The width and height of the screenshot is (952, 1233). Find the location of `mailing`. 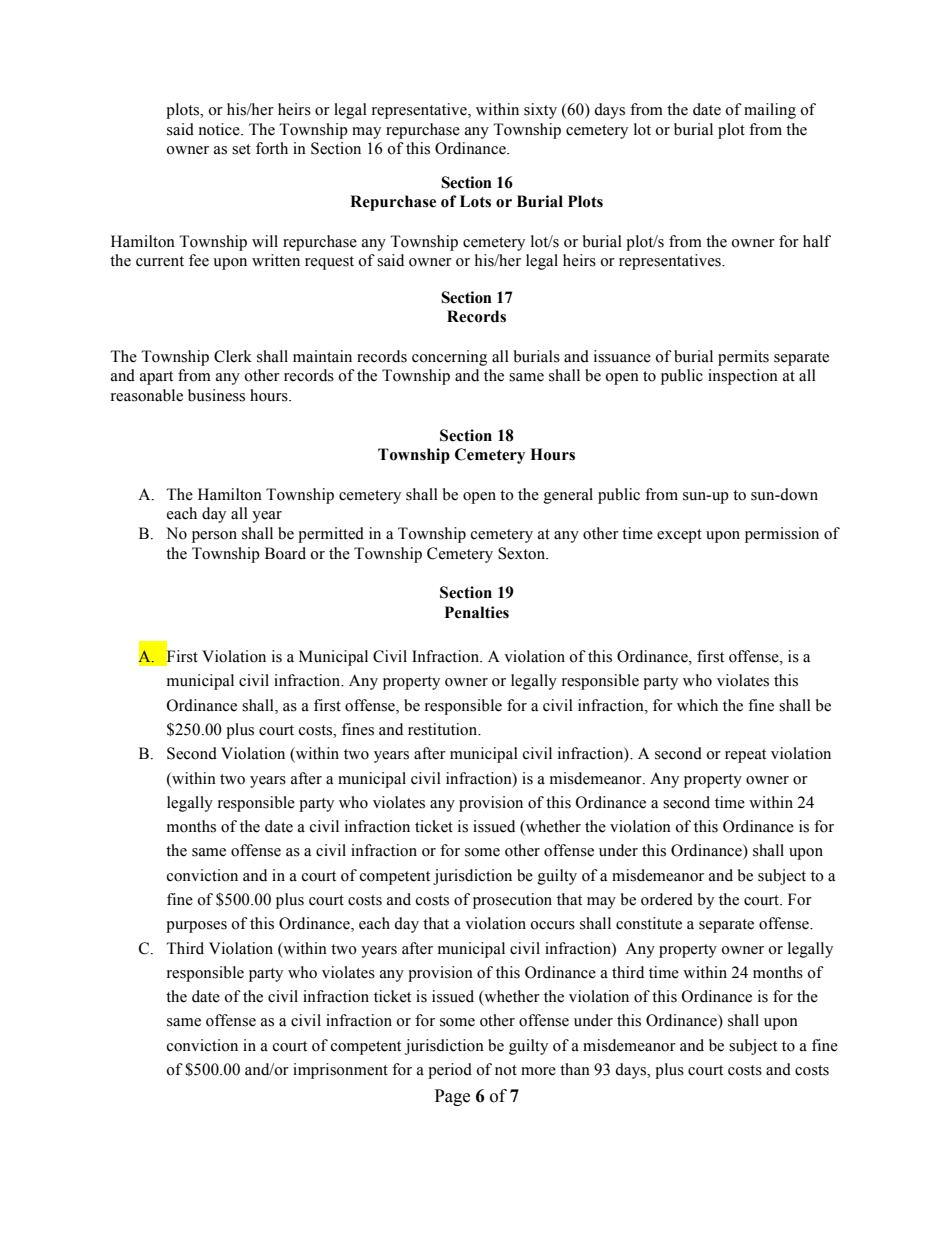

mailing is located at coordinates (770, 111).
